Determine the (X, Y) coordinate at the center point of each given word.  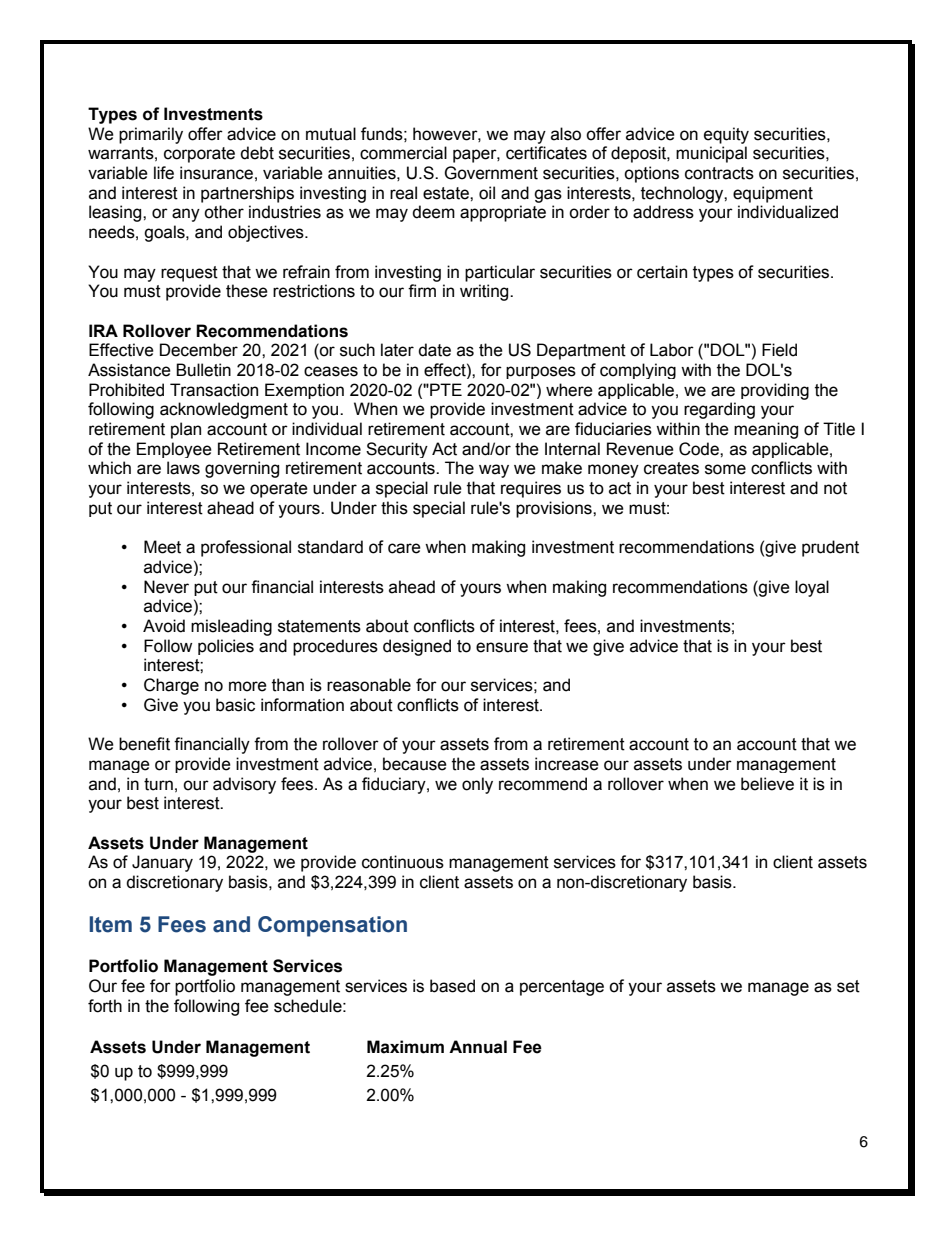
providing (775, 391)
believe (767, 784)
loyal (812, 588)
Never (166, 587)
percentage (562, 988)
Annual (478, 1047)
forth (105, 1006)
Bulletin (203, 370)
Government (491, 173)
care (404, 548)
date (434, 350)
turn (158, 784)
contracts (719, 173)
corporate (199, 155)
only (477, 785)
